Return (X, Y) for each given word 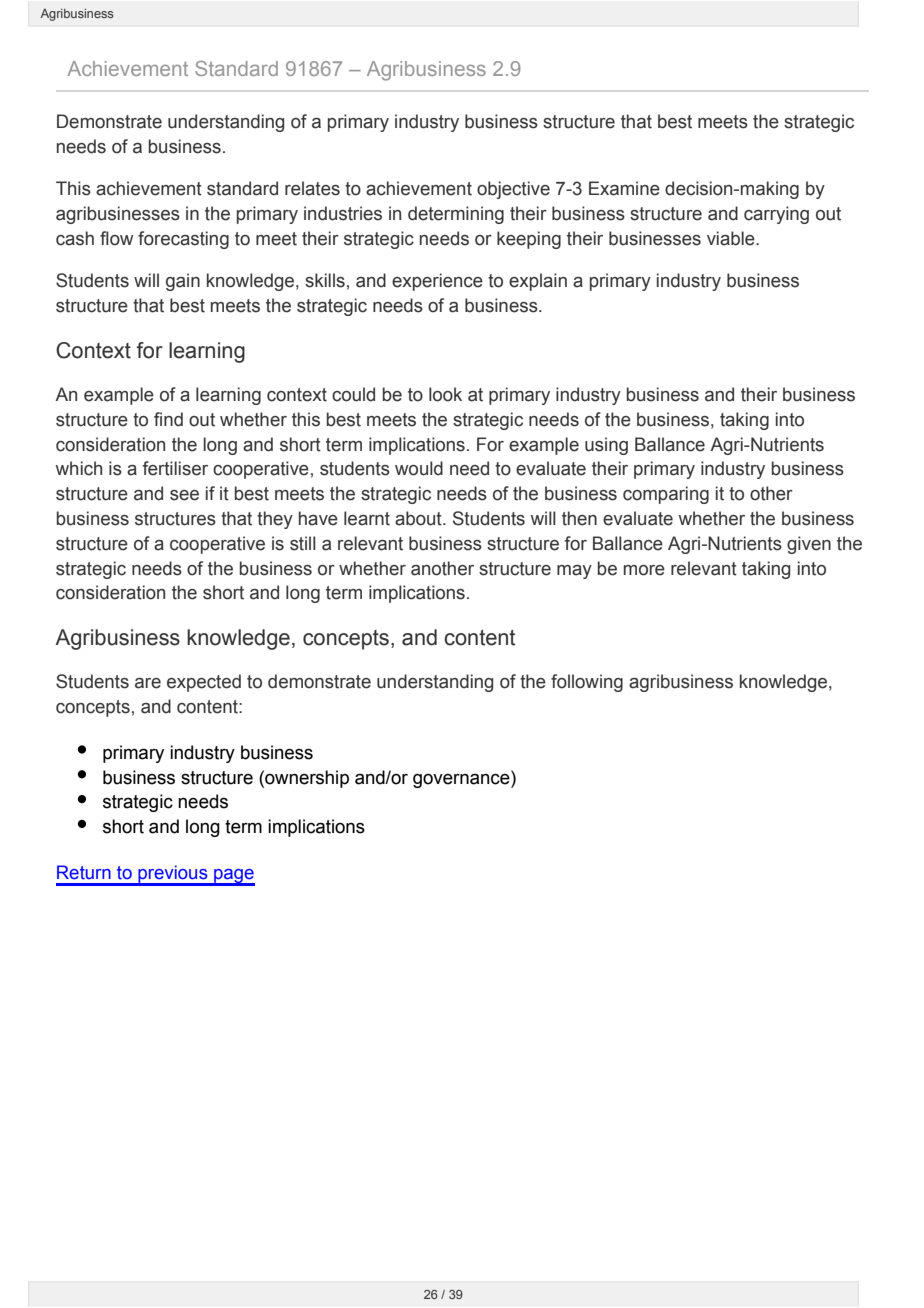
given (809, 545)
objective (513, 190)
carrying (776, 215)
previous (173, 875)
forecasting (183, 240)
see (184, 495)
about (419, 518)
